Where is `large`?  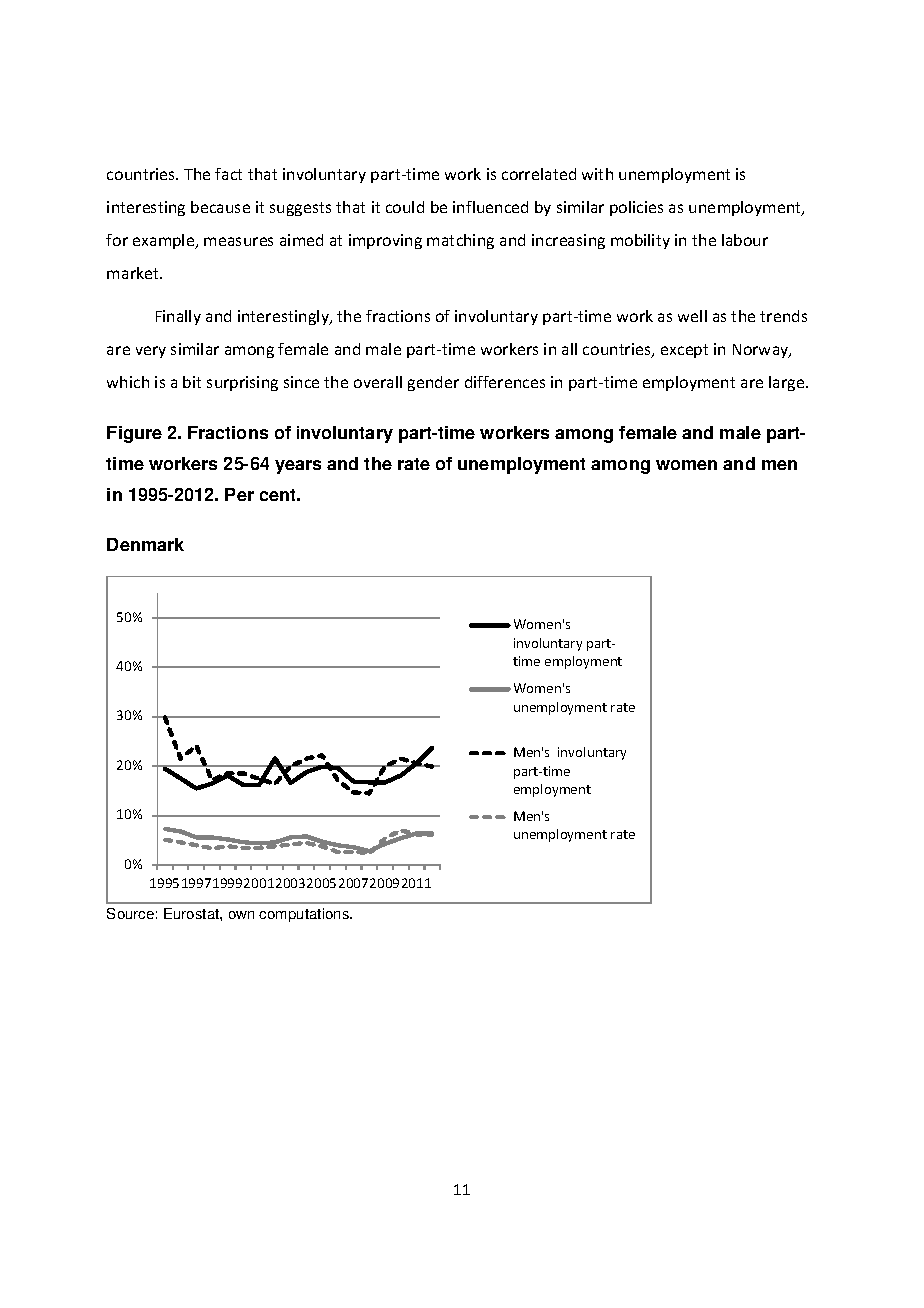
large is located at coordinates (788, 383).
